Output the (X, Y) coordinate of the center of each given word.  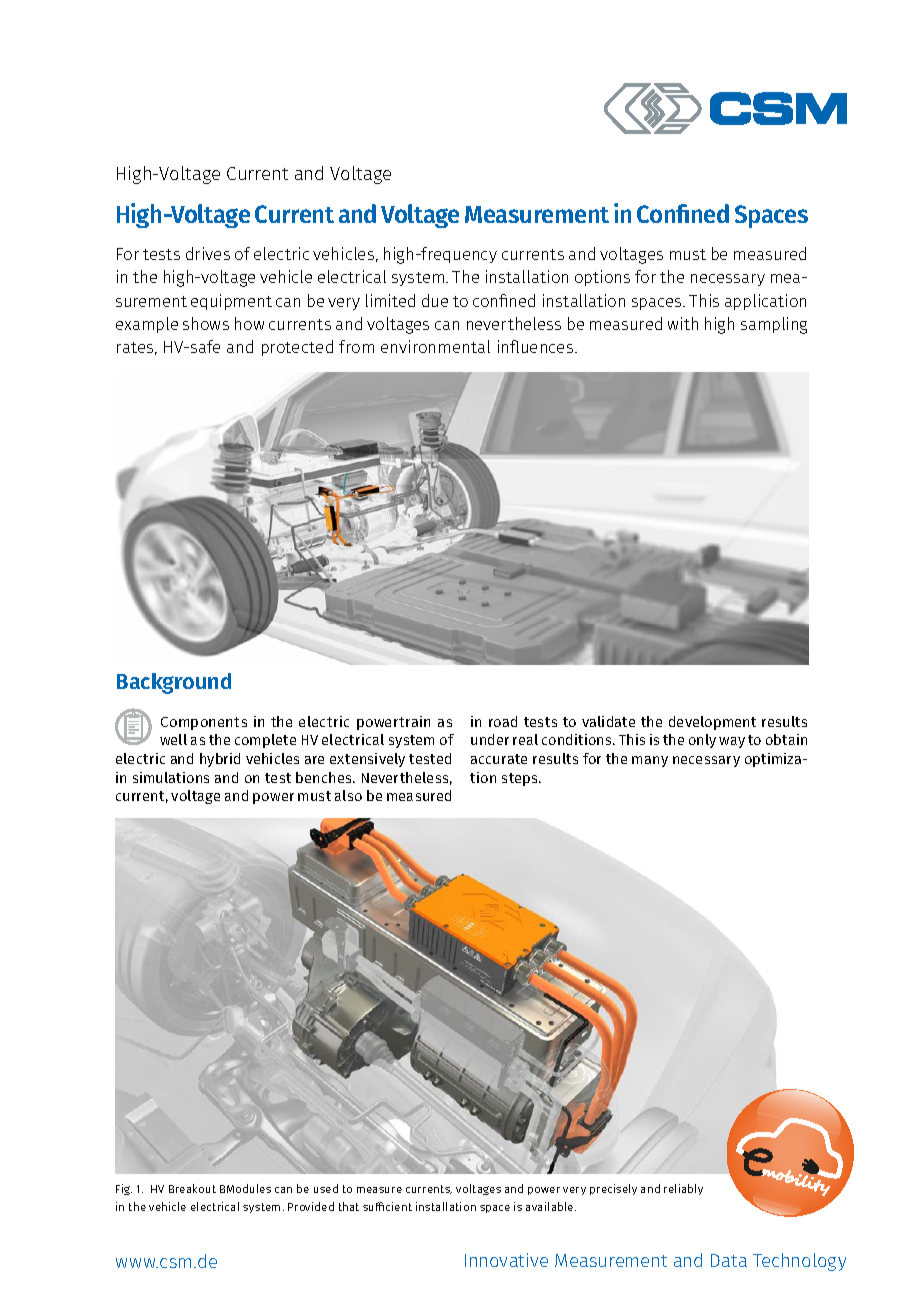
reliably (683, 1189)
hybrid (220, 760)
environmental (435, 346)
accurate (499, 759)
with (683, 323)
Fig (124, 1189)
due (435, 300)
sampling (774, 325)
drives (208, 253)
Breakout (192, 1188)
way (732, 742)
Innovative (506, 1260)
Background (174, 683)
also (348, 795)
